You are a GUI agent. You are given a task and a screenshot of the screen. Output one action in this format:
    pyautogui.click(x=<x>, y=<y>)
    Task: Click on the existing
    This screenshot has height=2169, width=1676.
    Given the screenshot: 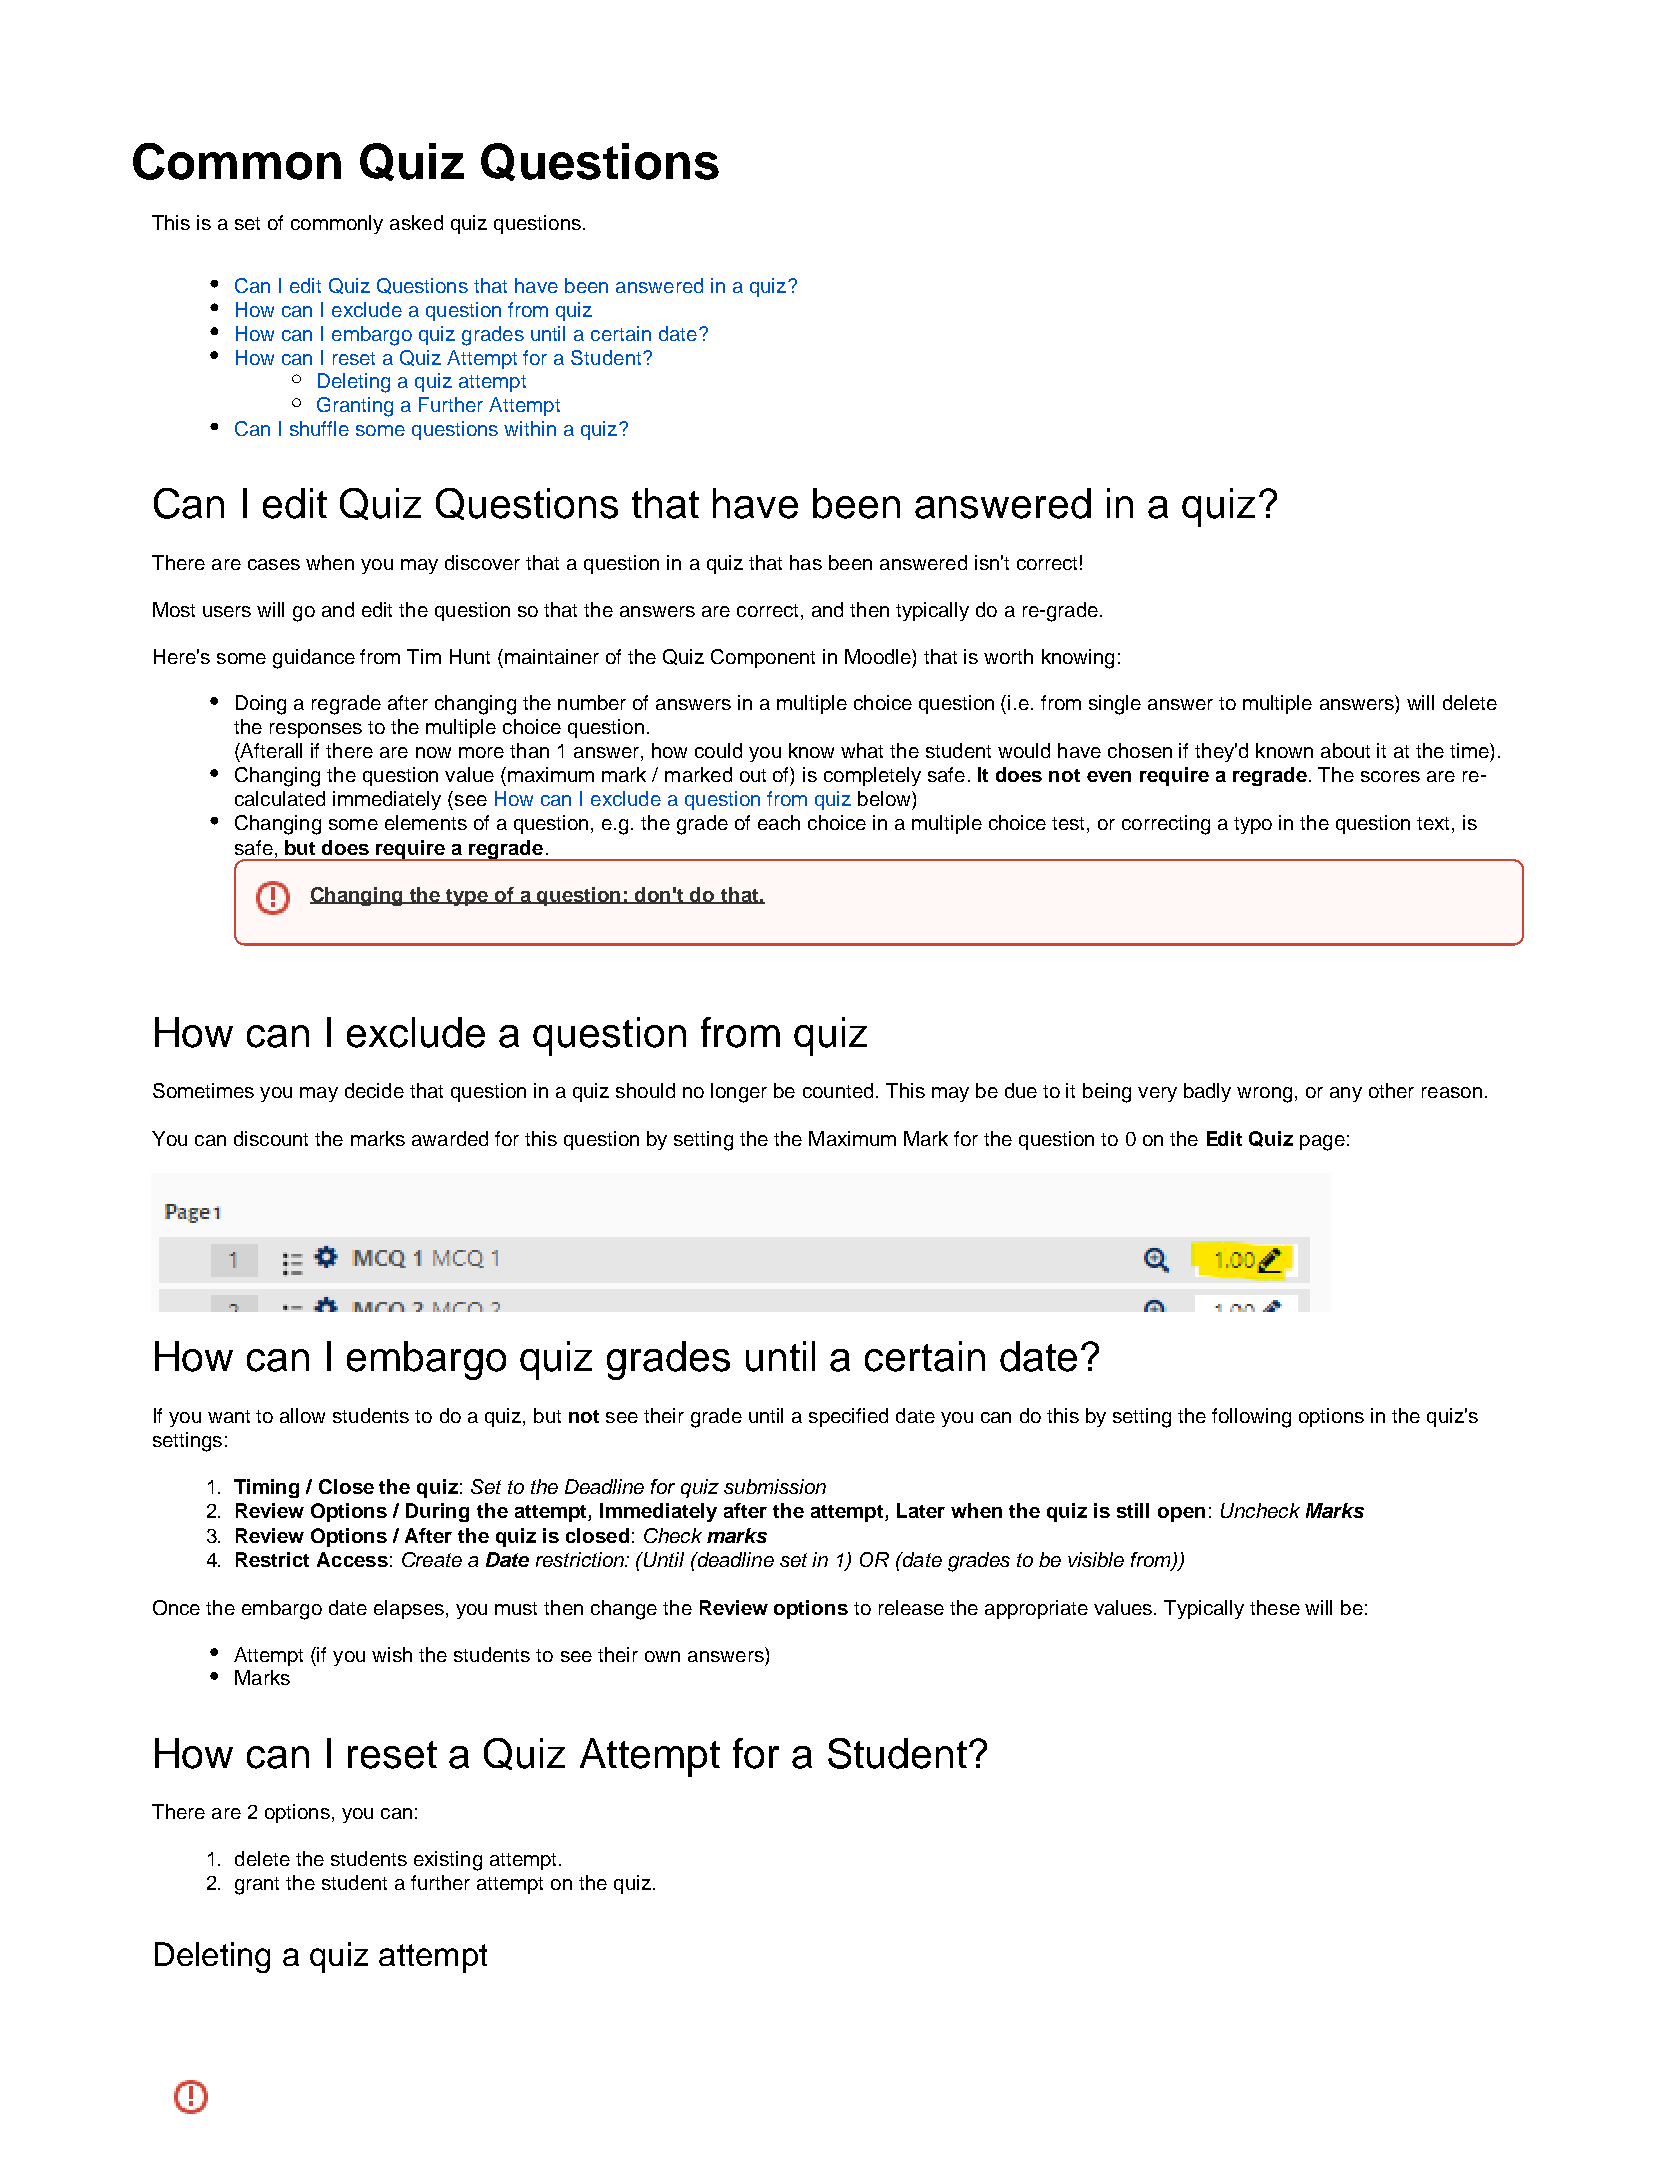 What is the action you would take?
    pyautogui.click(x=448, y=1861)
